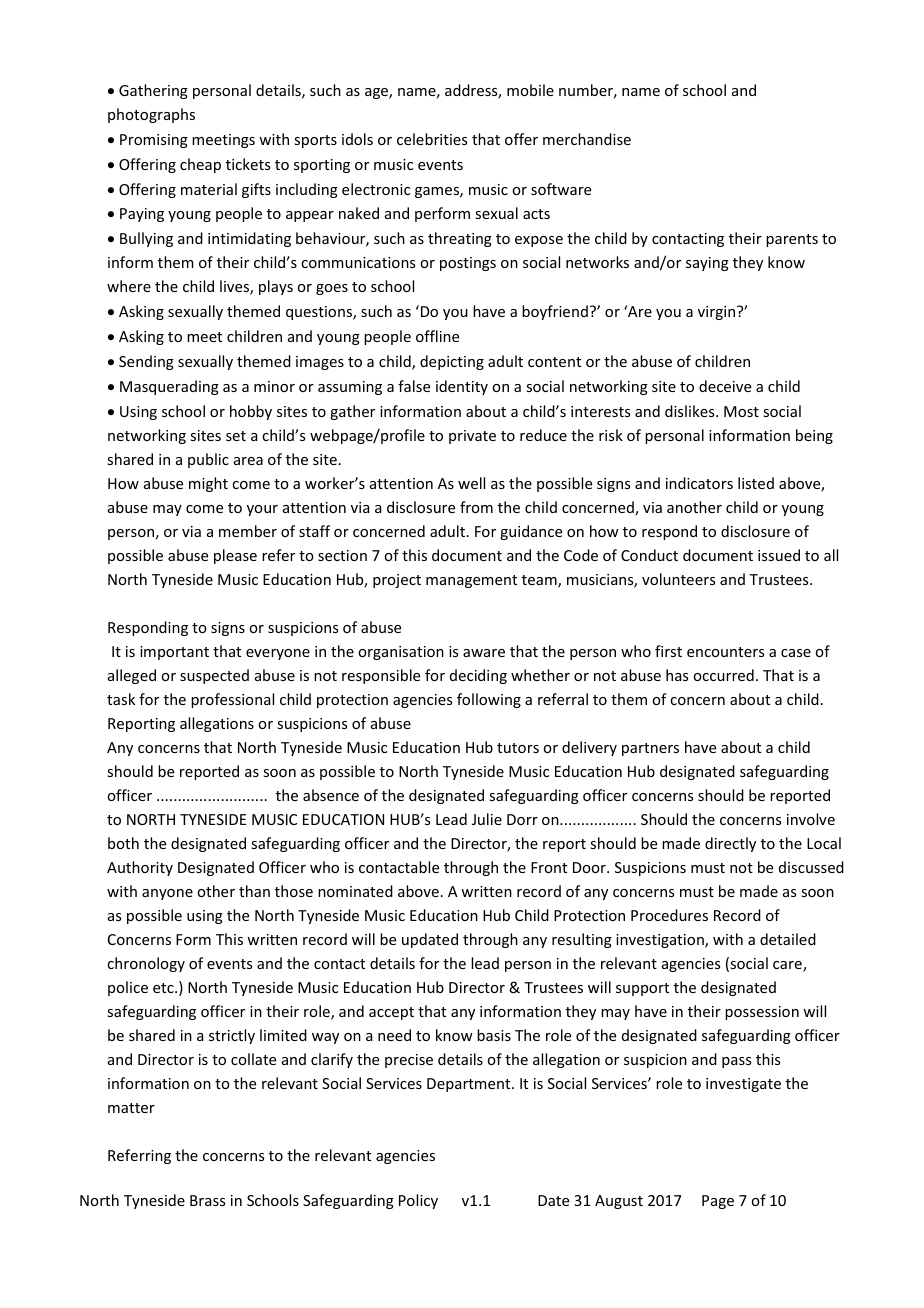  I want to click on basis, so click(494, 1035).
